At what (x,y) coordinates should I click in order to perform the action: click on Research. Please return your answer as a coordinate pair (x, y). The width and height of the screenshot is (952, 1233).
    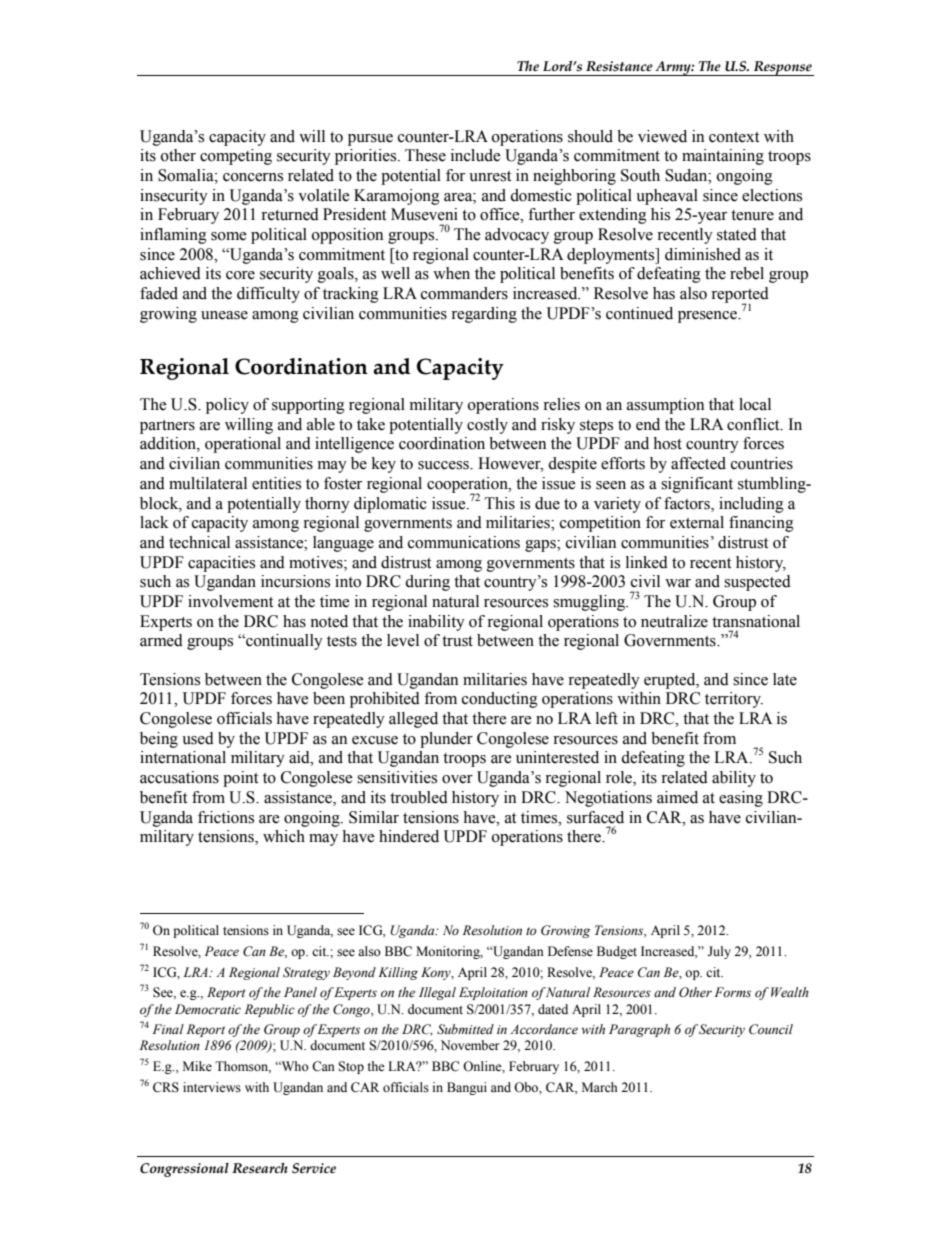
    Looking at the image, I should click on (260, 1168).
